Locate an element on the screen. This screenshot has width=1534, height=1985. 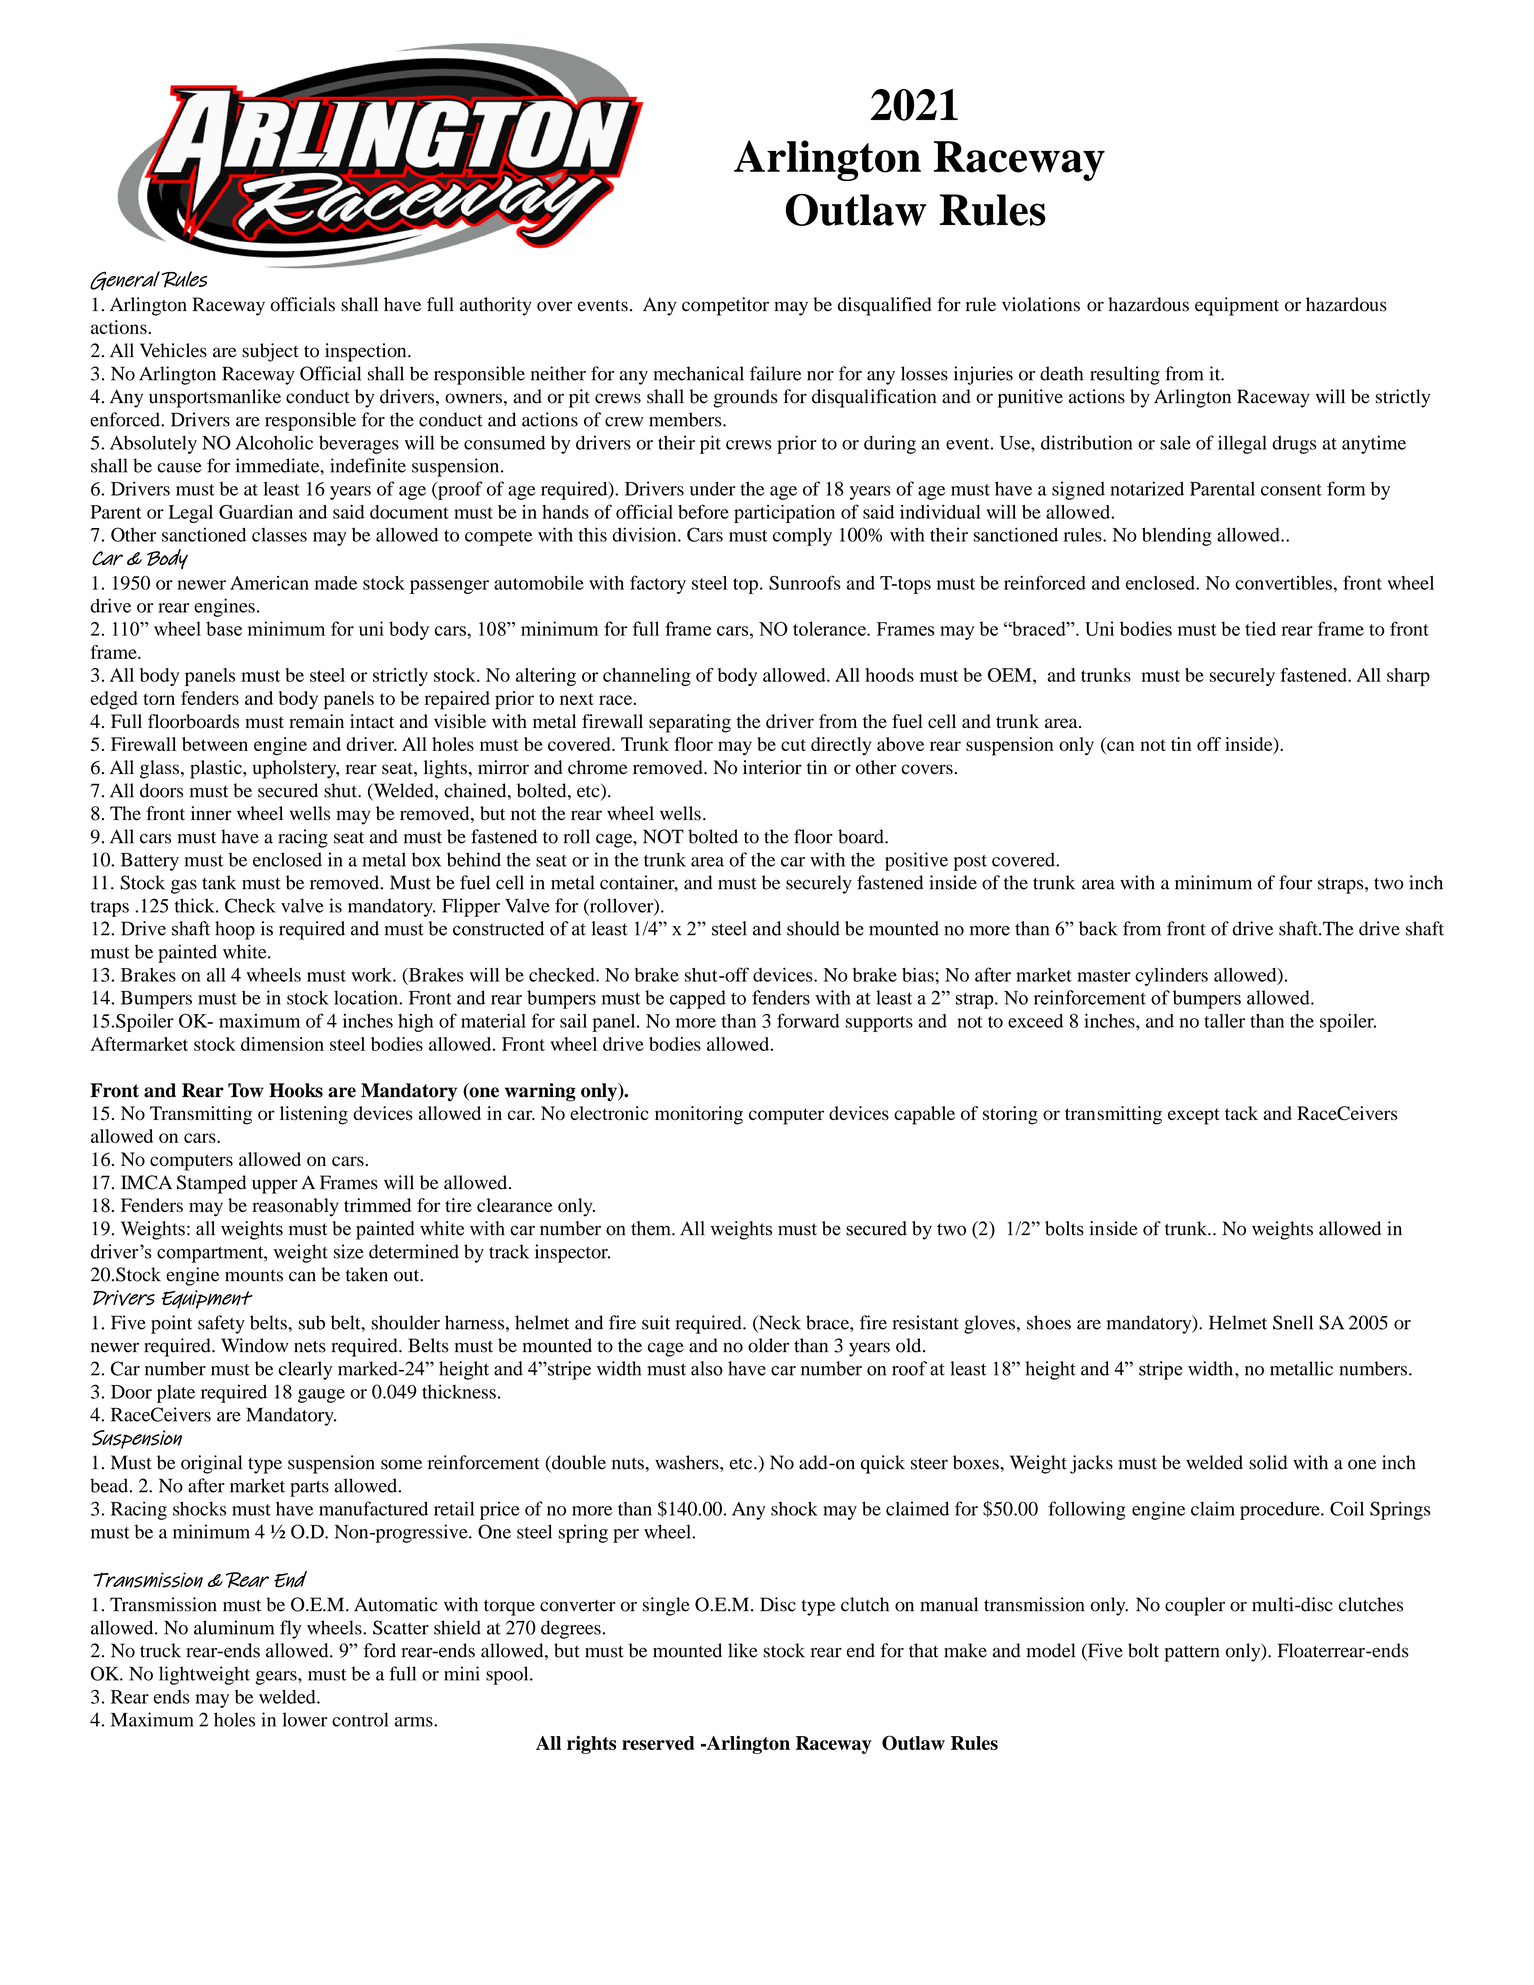
tied is located at coordinates (1260, 628).
